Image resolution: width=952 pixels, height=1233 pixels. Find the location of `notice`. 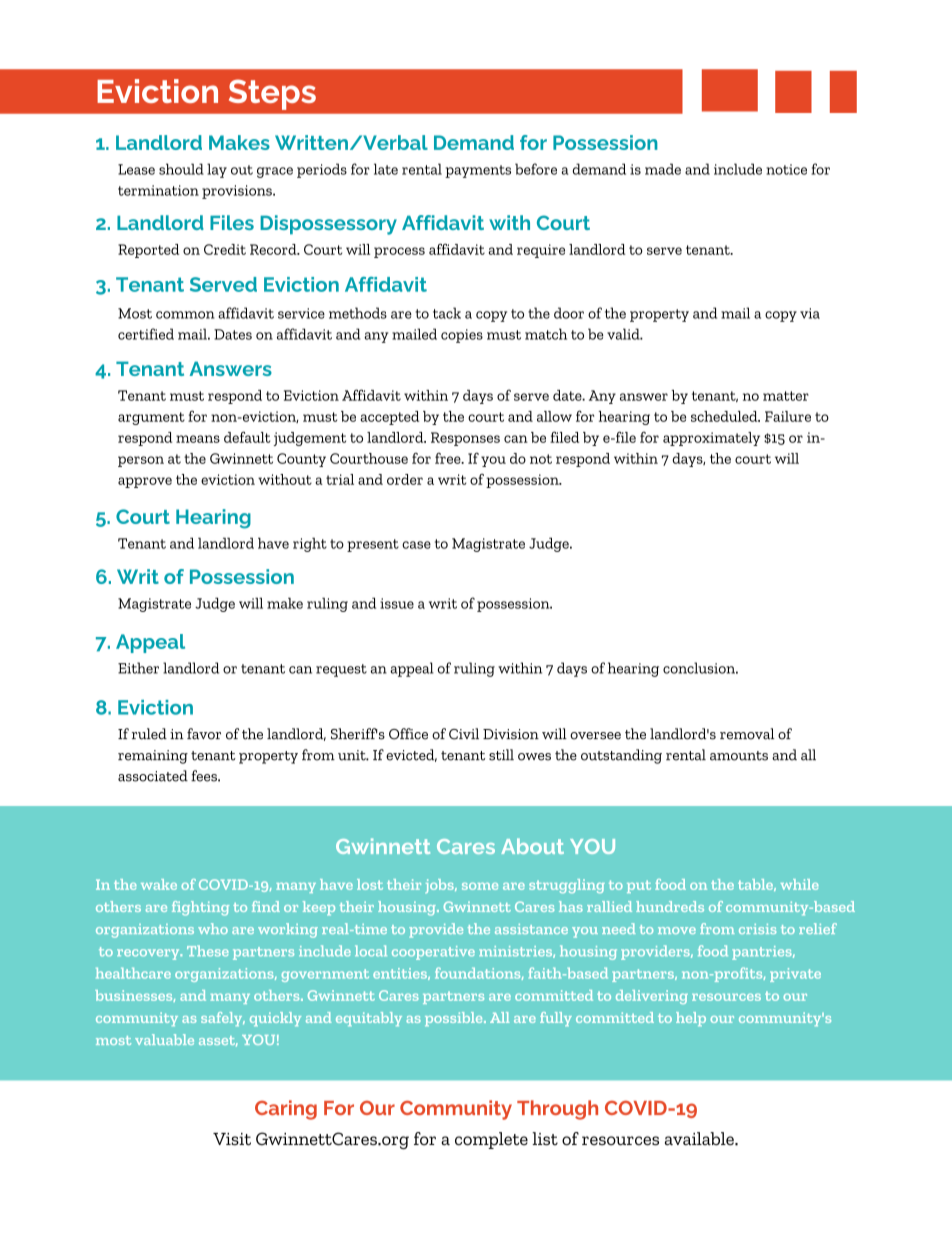

notice is located at coordinates (786, 169).
